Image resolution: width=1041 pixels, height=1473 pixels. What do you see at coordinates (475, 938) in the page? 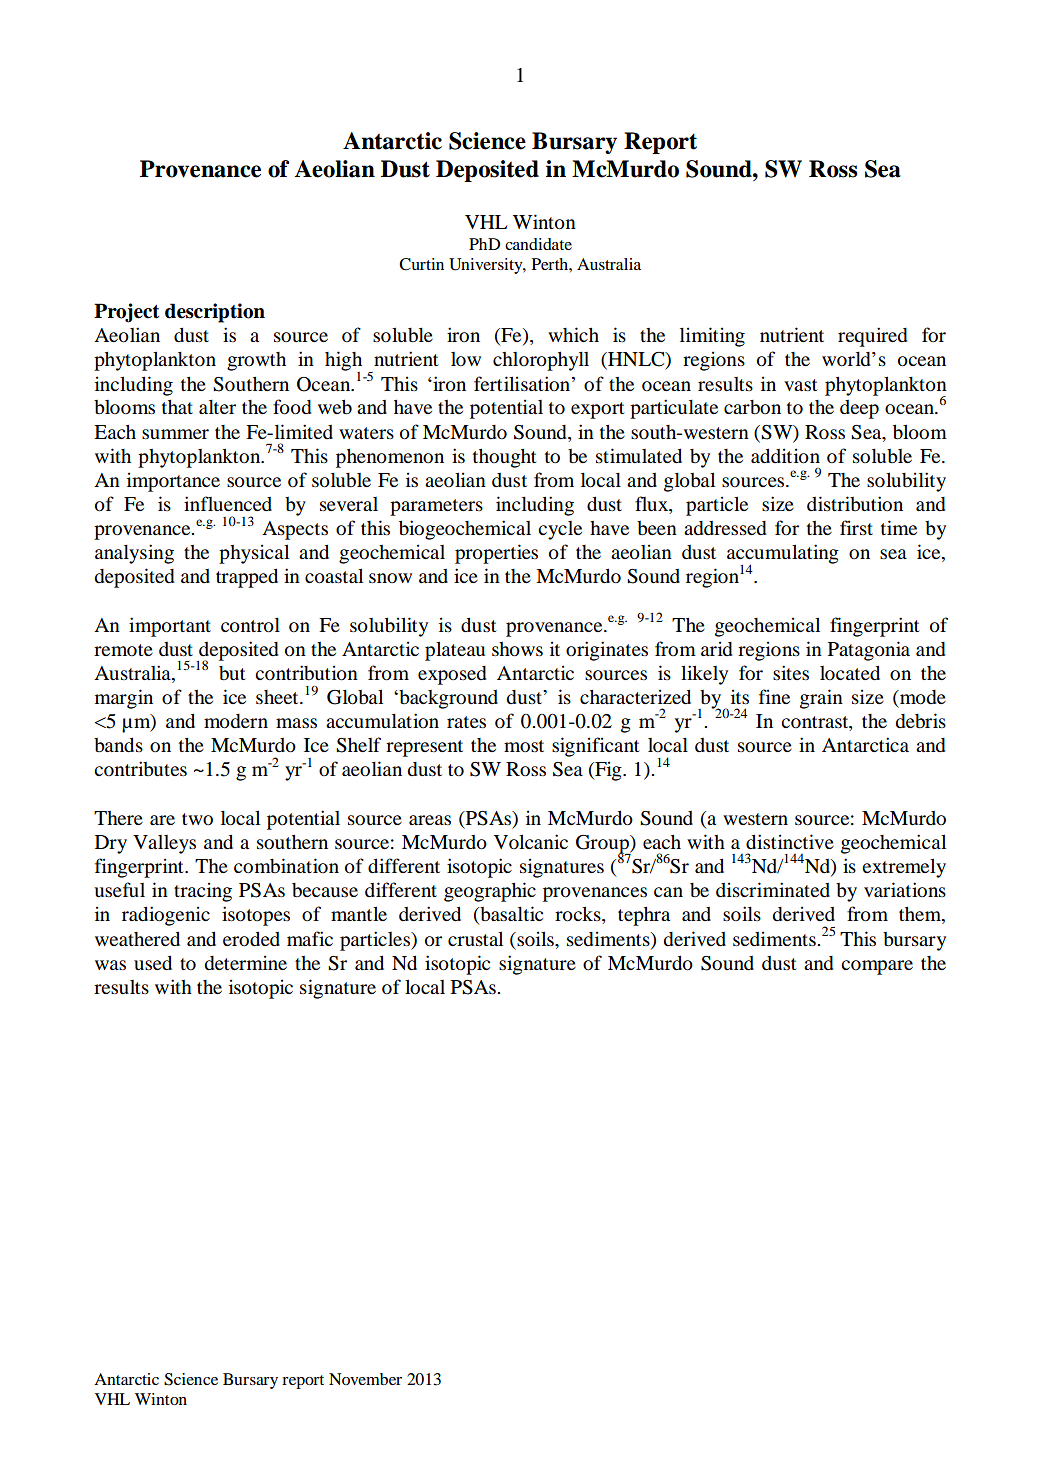
I see `crustal` at bounding box center [475, 938].
